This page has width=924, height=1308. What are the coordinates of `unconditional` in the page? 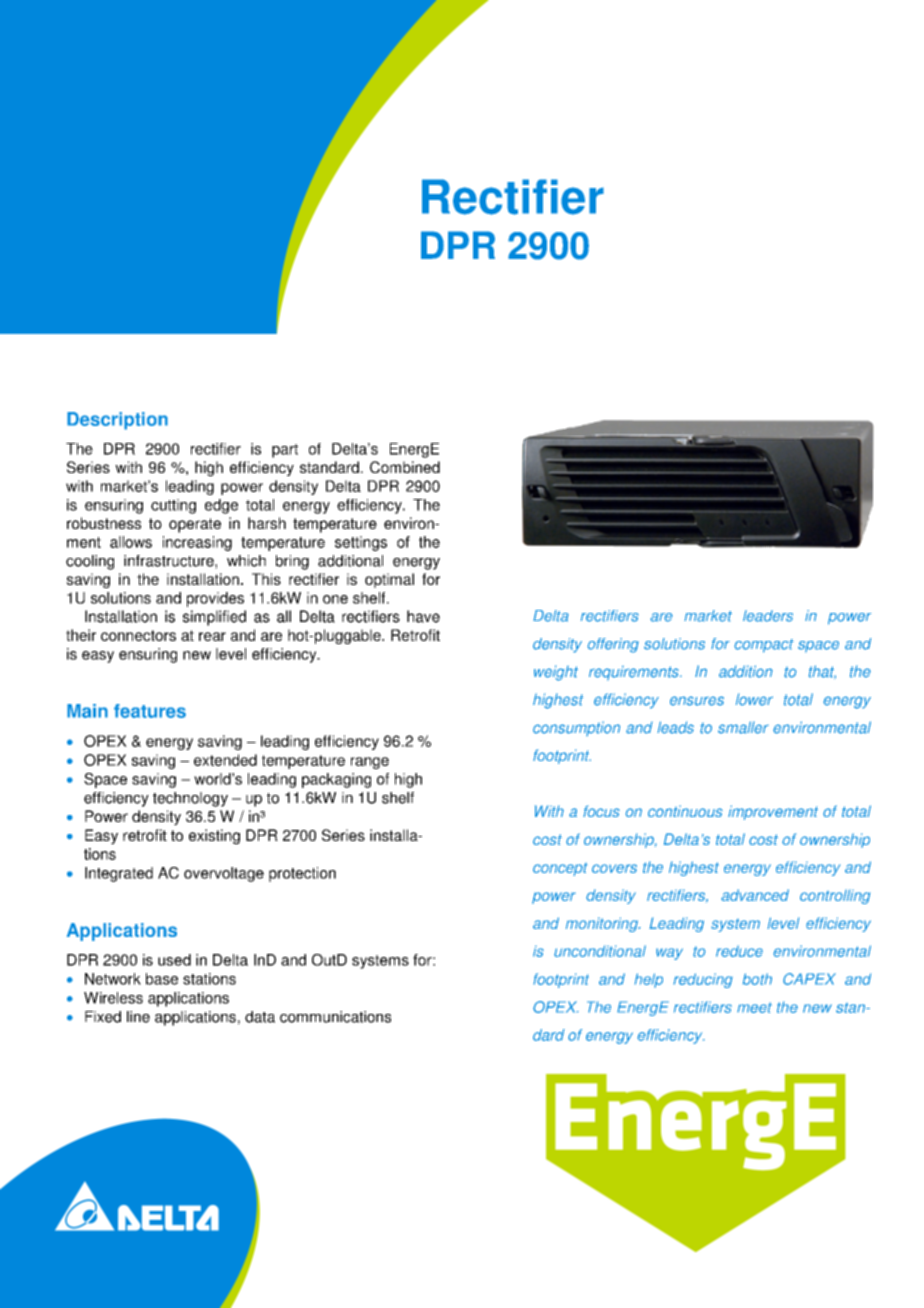 It's located at (600, 951).
